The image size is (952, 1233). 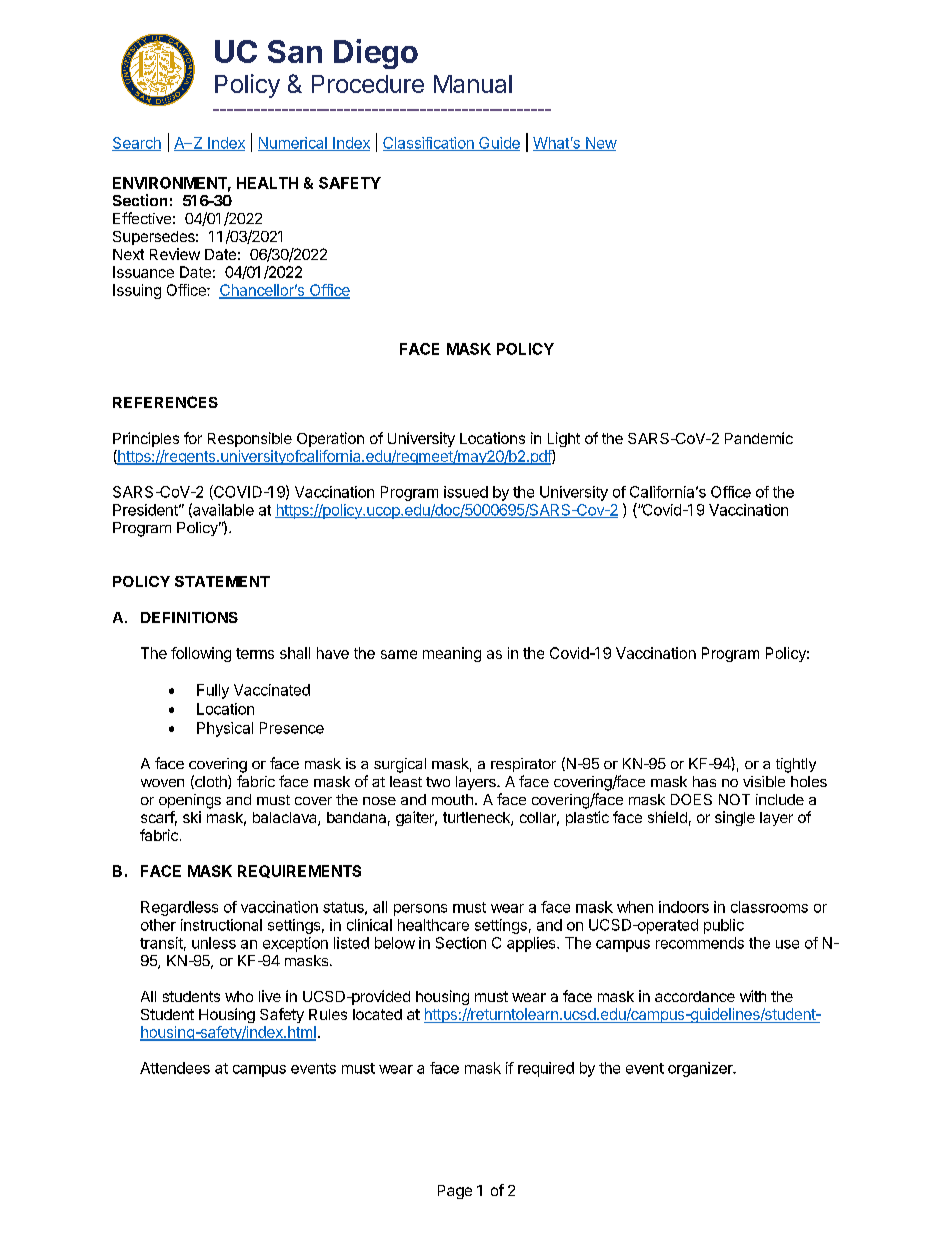 I want to click on DEFINITIONS, so click(x=189, y=617).
